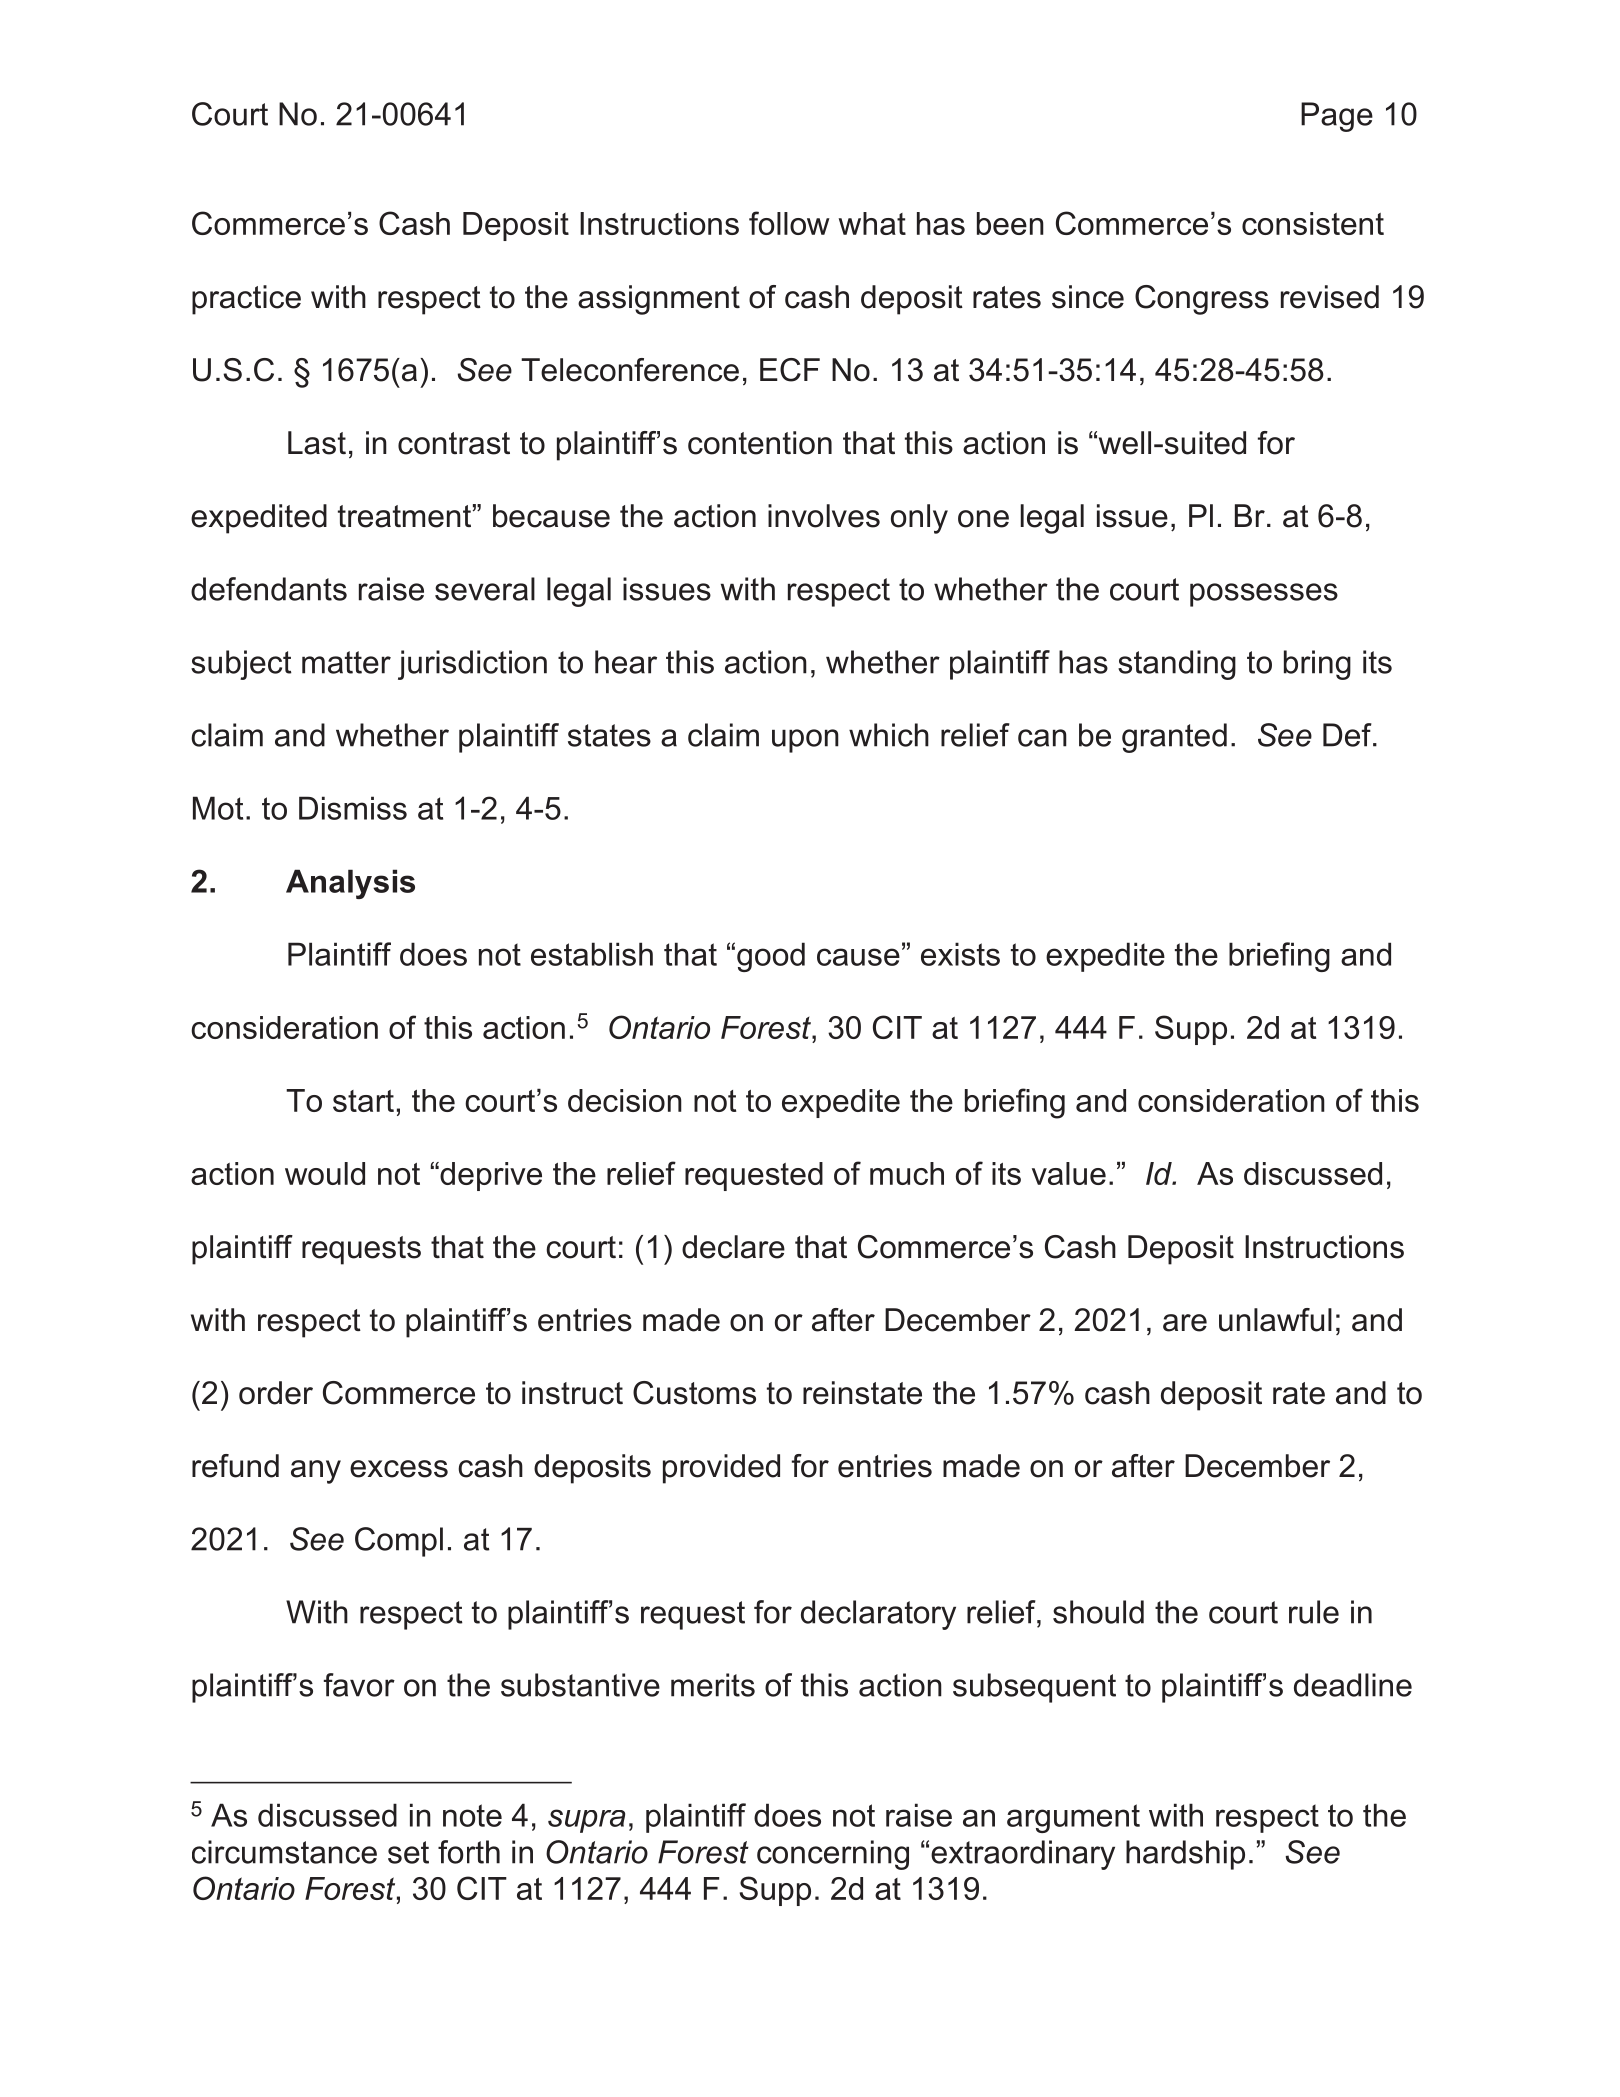 This image has width=1620, height=2097. I want to click on exists, so click(960, 954).
